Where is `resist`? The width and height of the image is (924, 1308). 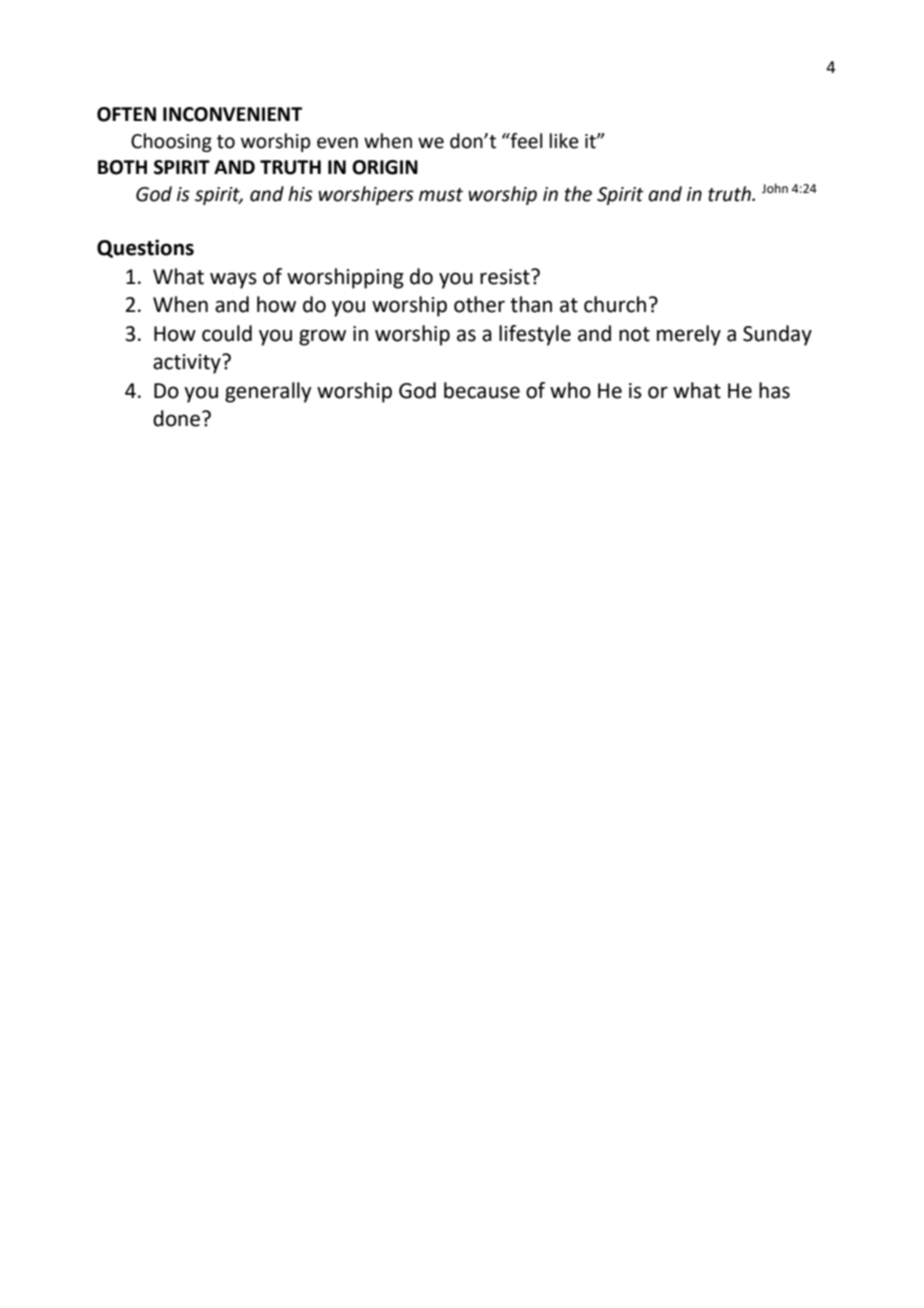
resist is located at coordinates (506, 277).
